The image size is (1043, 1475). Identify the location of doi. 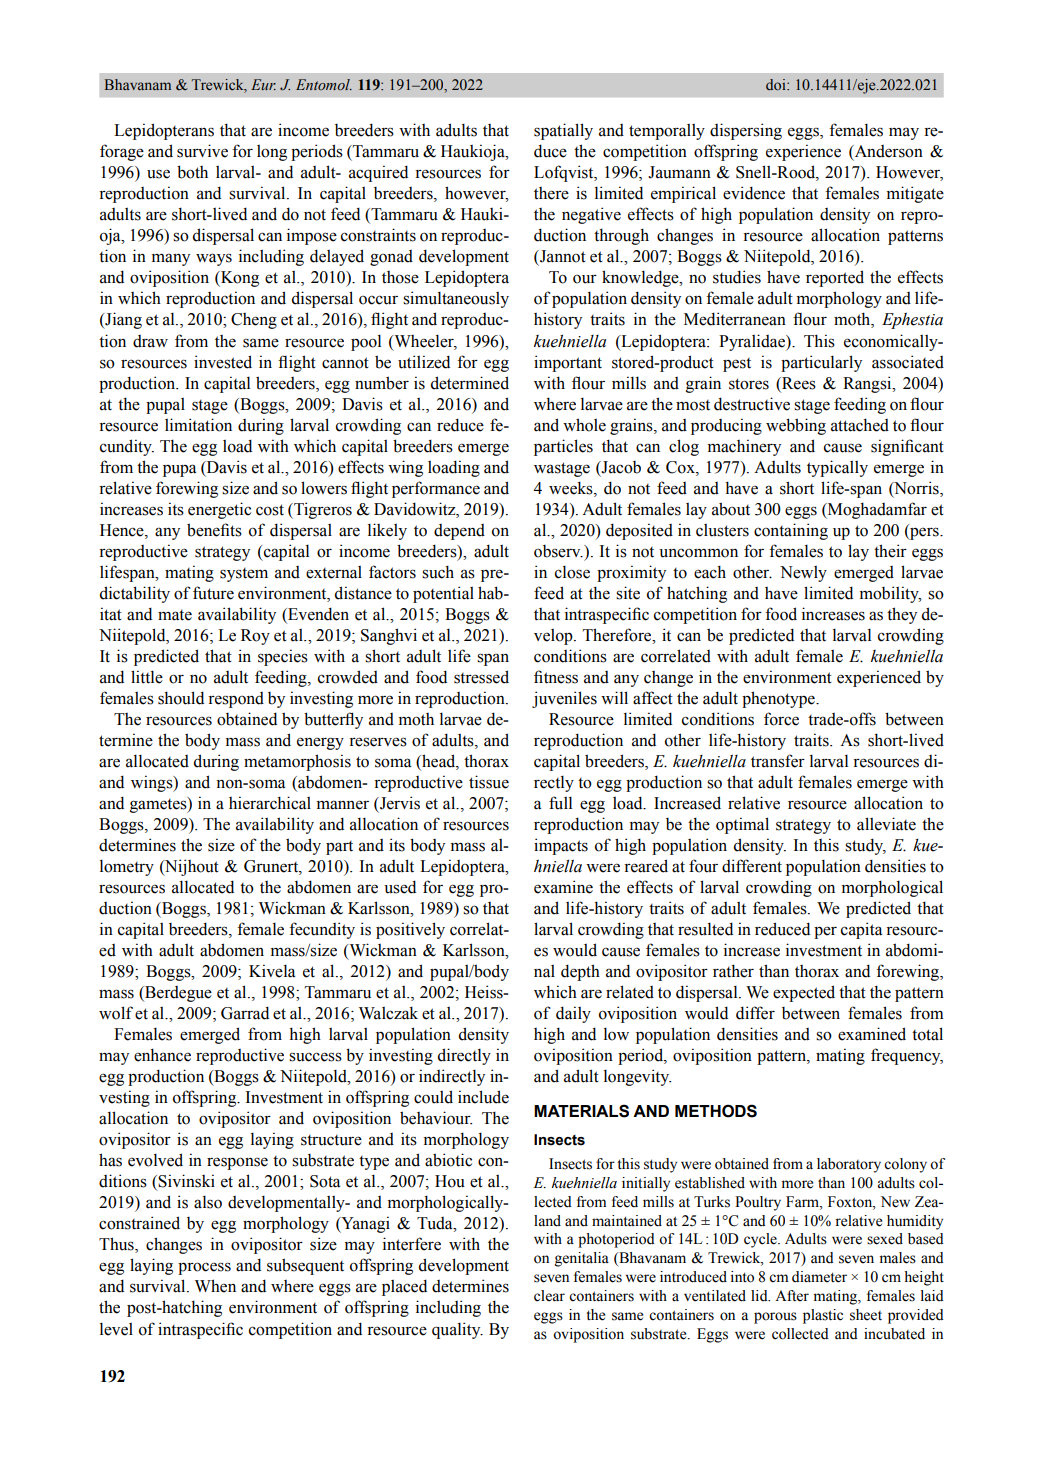
(777, 85).
